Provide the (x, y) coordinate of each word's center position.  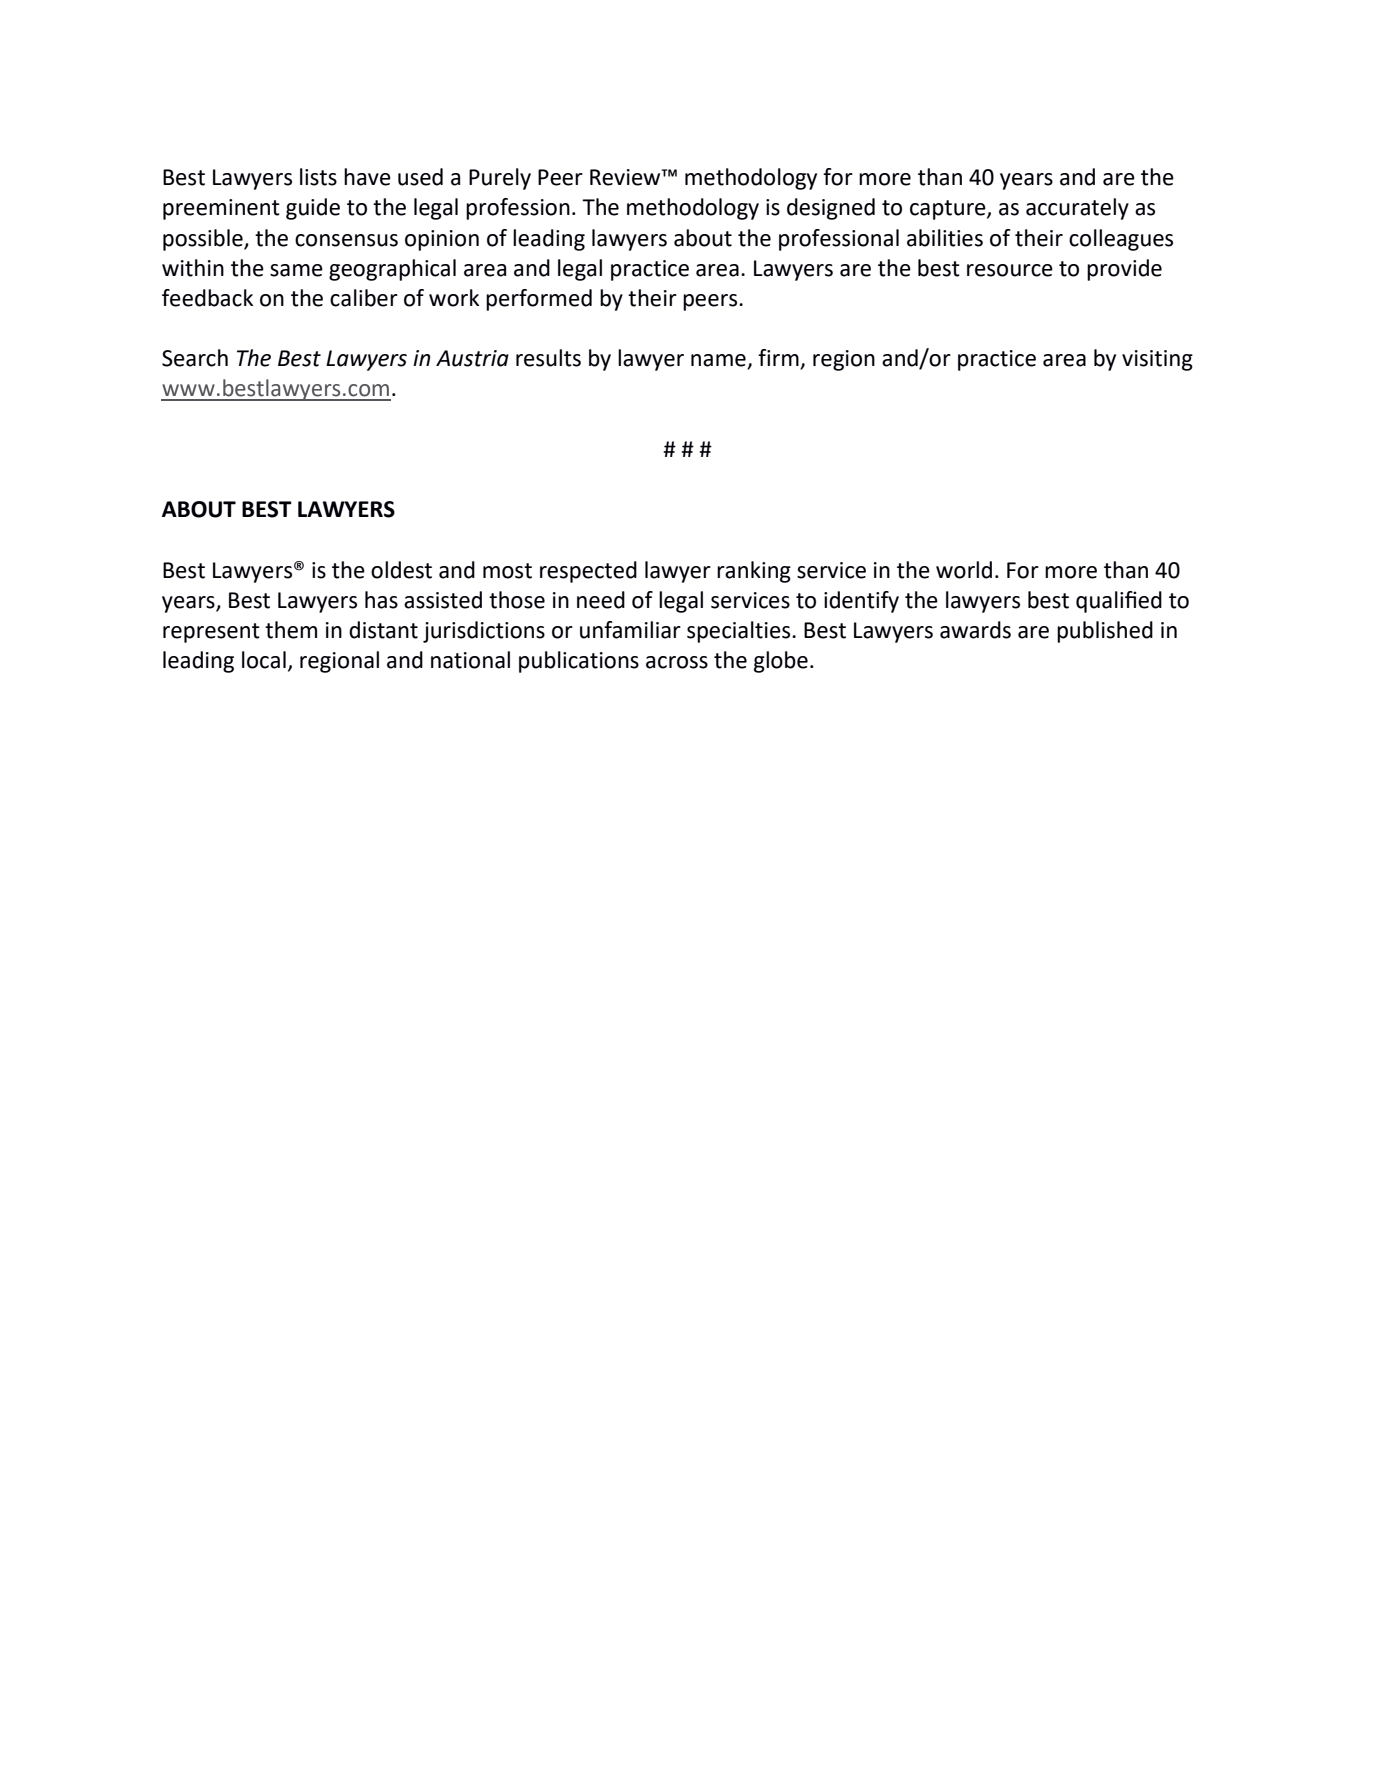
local (264, 660)
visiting (1157, 360)
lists (318, 177)
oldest (401, 570)
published (1105, 632)
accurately (1077, 209)
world (964, 570)
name (719, 361)
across (677, 662)
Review (626, 177)
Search (195, 358)
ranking (754, 572)
